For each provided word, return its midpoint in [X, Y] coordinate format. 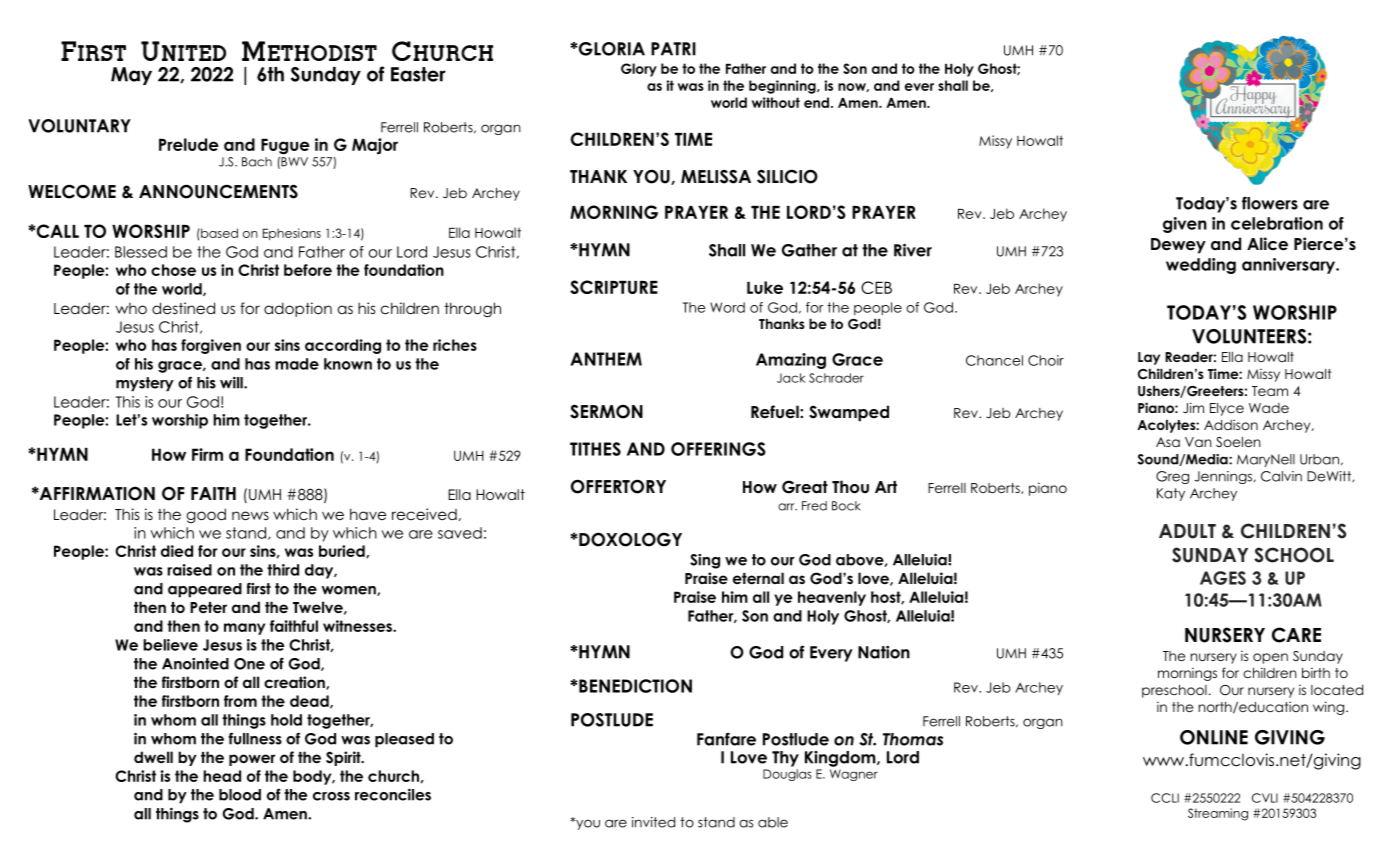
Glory [639, 70]
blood [240, 795]
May [131, 76]
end [818, 102]
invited [653, 822]
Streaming [1218, 814]
